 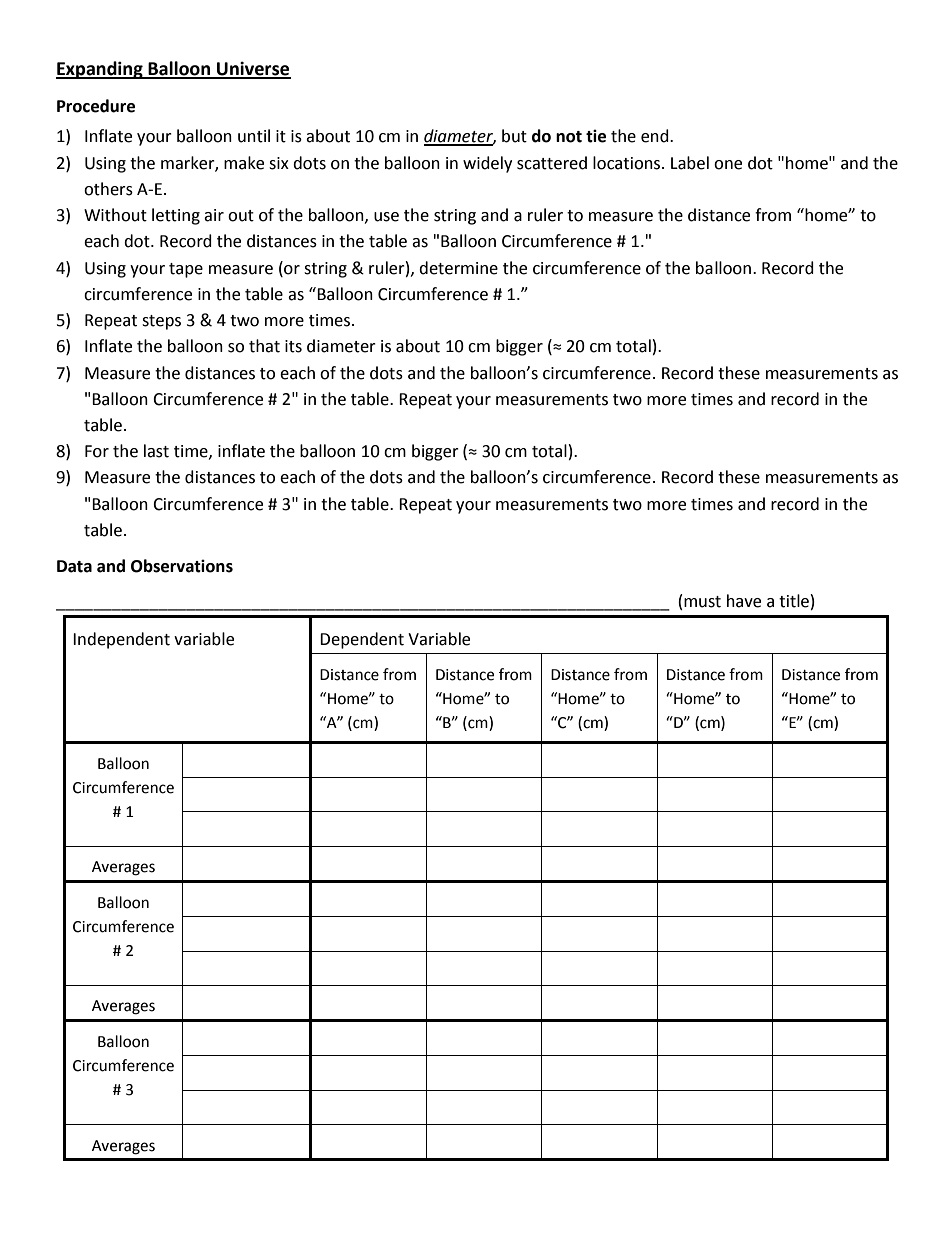 What do you see at coordinates (596, 136) in the image?
I see `tie` at bounding box center [596, 136].
